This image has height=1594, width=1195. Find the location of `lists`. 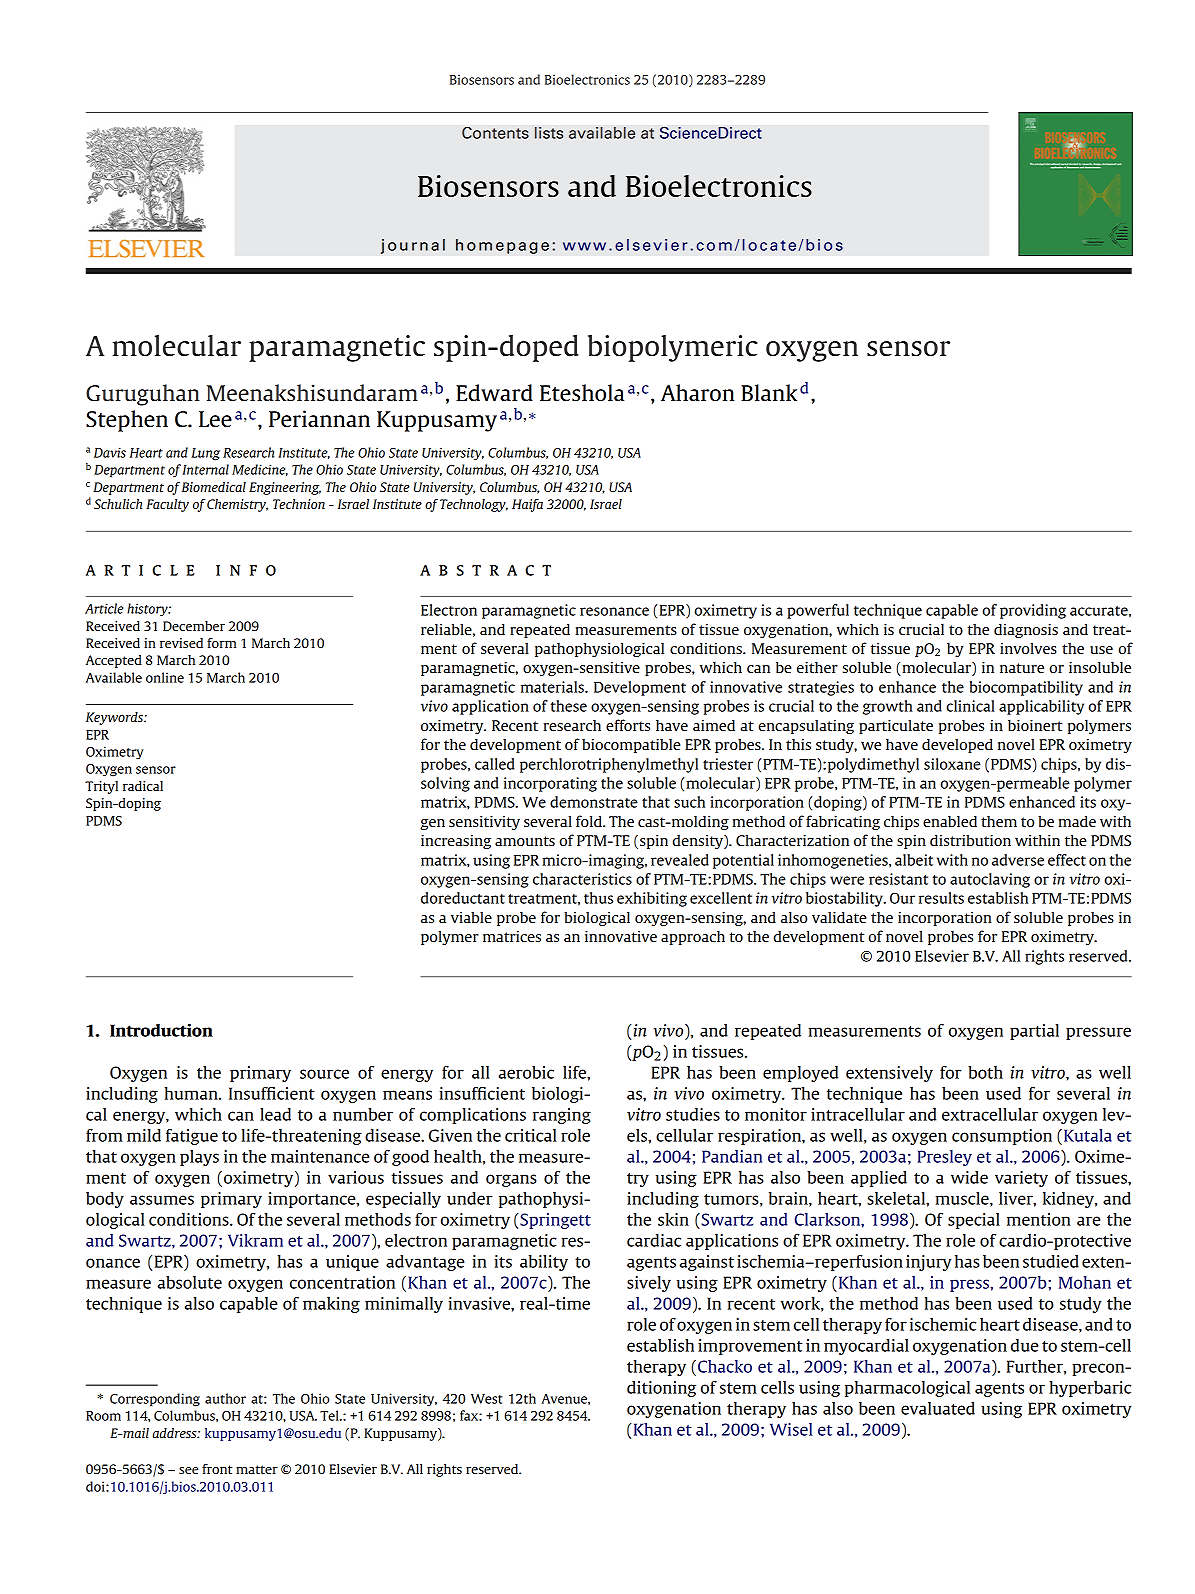

lists is located at coordinates (549, 133).
